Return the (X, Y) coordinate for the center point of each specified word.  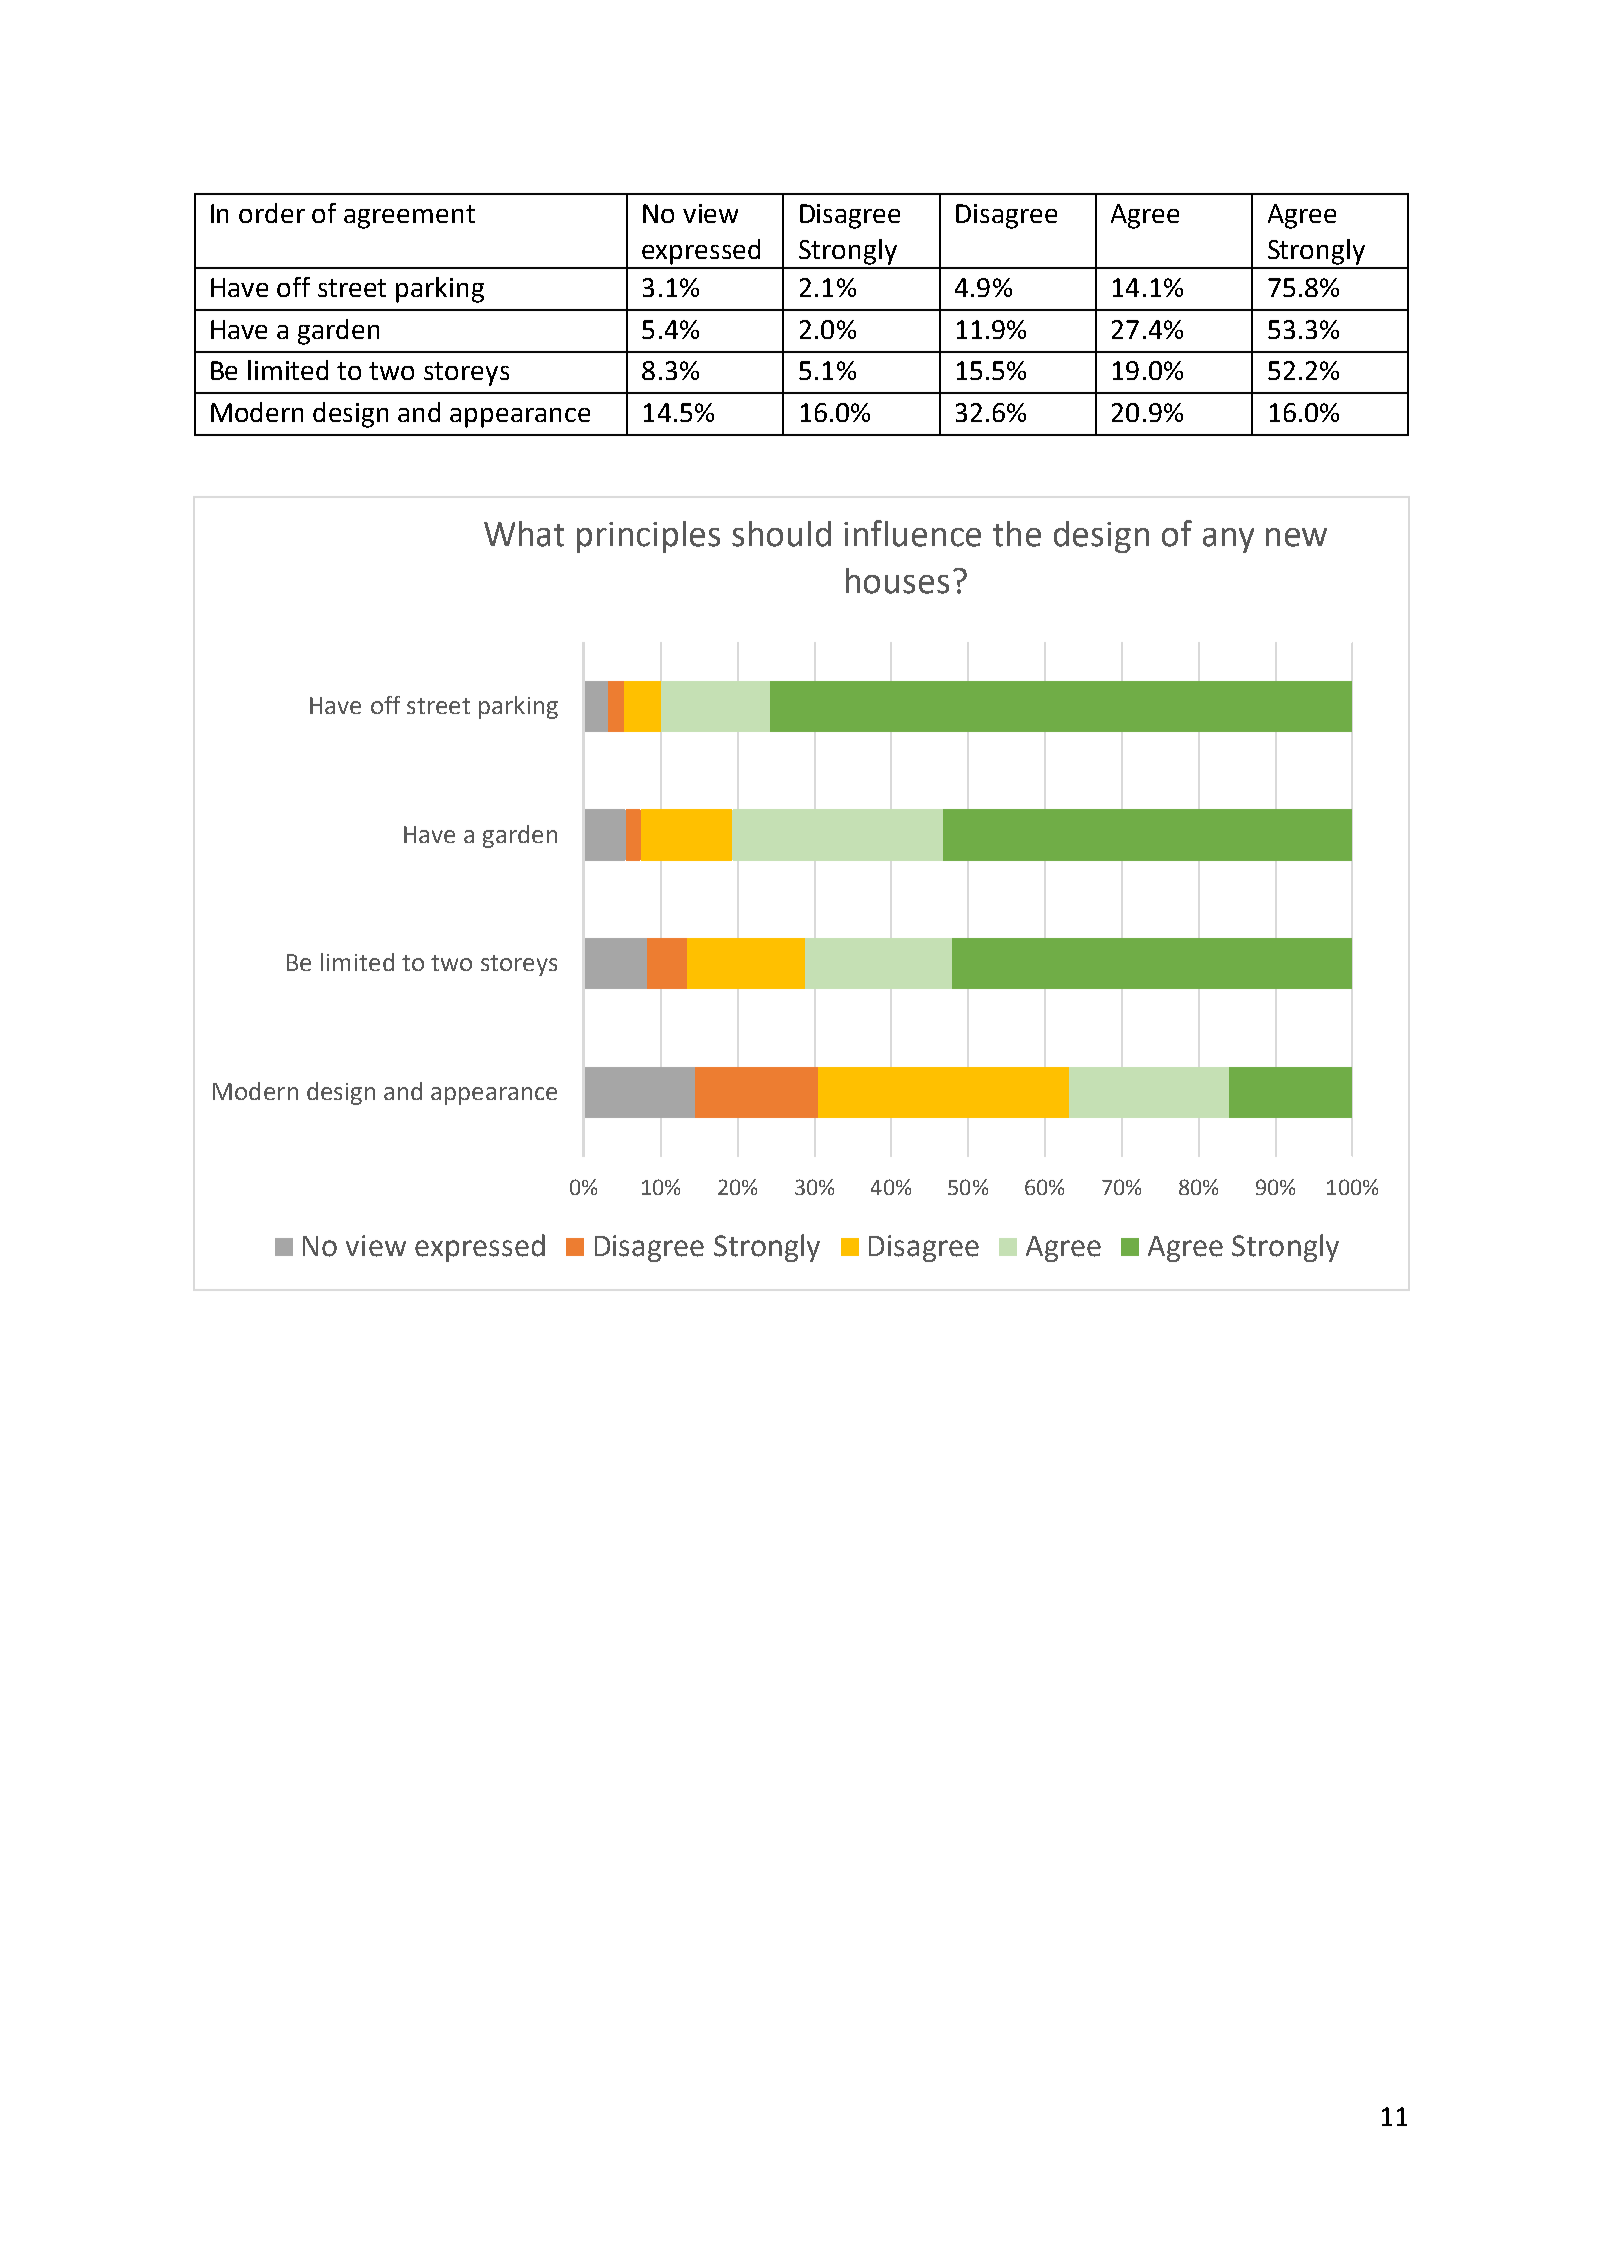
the (1017, 534)
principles (648, 537)
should (781, 534)
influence (912, 533)
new (1296, 537)
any (1228, 540)
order (272, 213)
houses (897, 581)
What (524, 534)
